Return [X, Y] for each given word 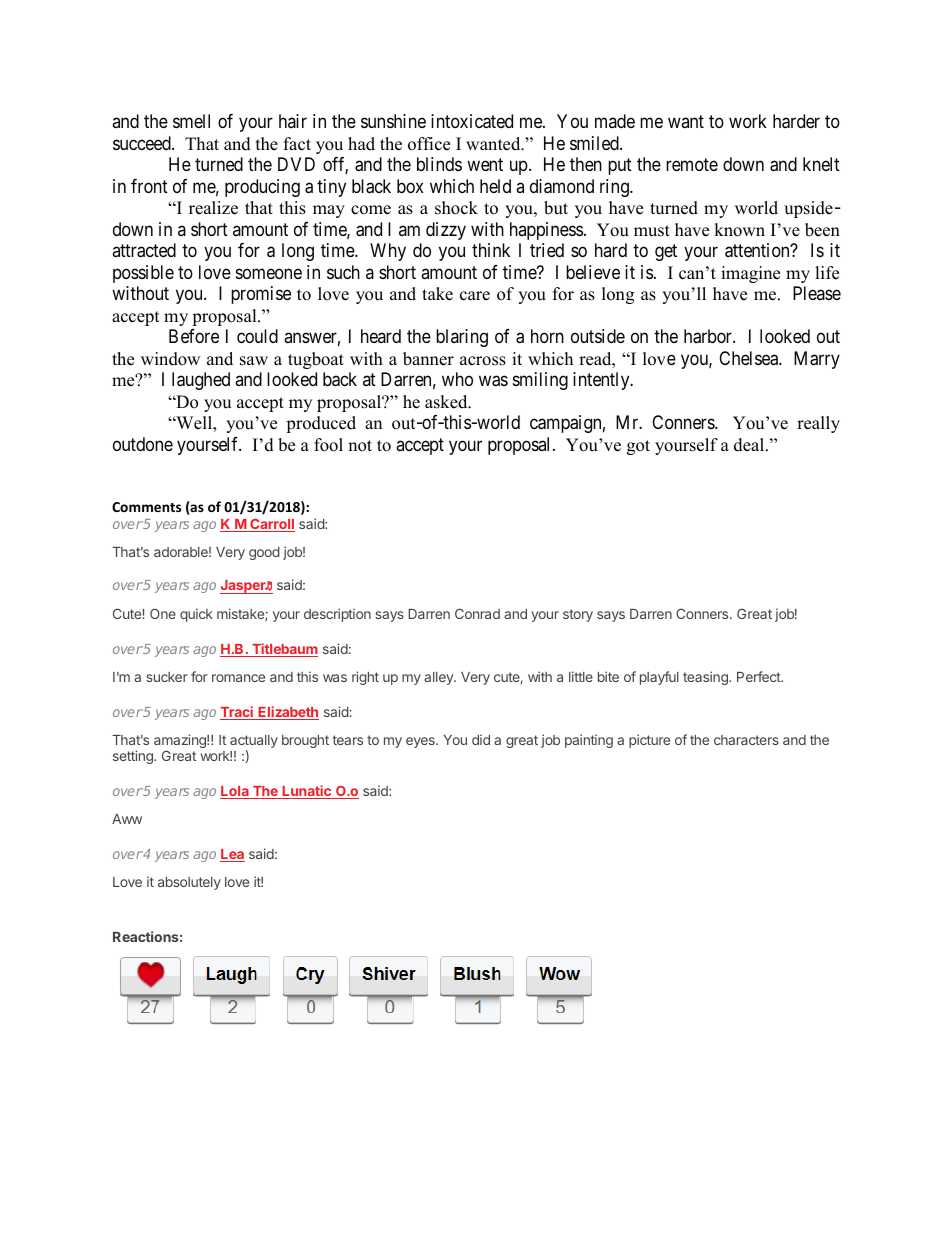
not [360, 446]
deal [750, 445]
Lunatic [306, 792]
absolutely [189, 883]
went [485, 165]
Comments [146, 507]
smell [191, 121]
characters [746, 740]
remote [692, 165]
